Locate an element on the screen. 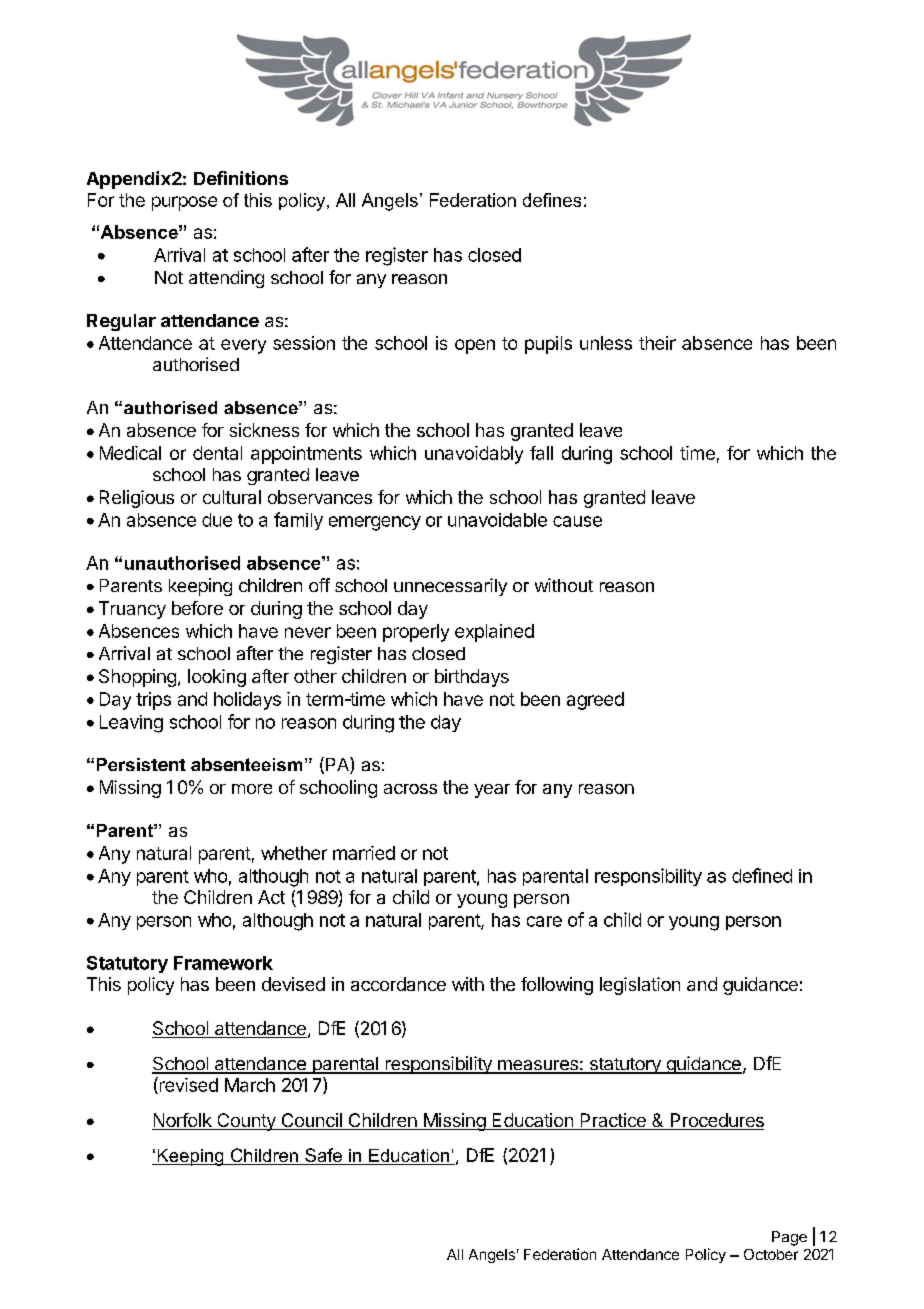  defines is located at coordinates (552, 200).
